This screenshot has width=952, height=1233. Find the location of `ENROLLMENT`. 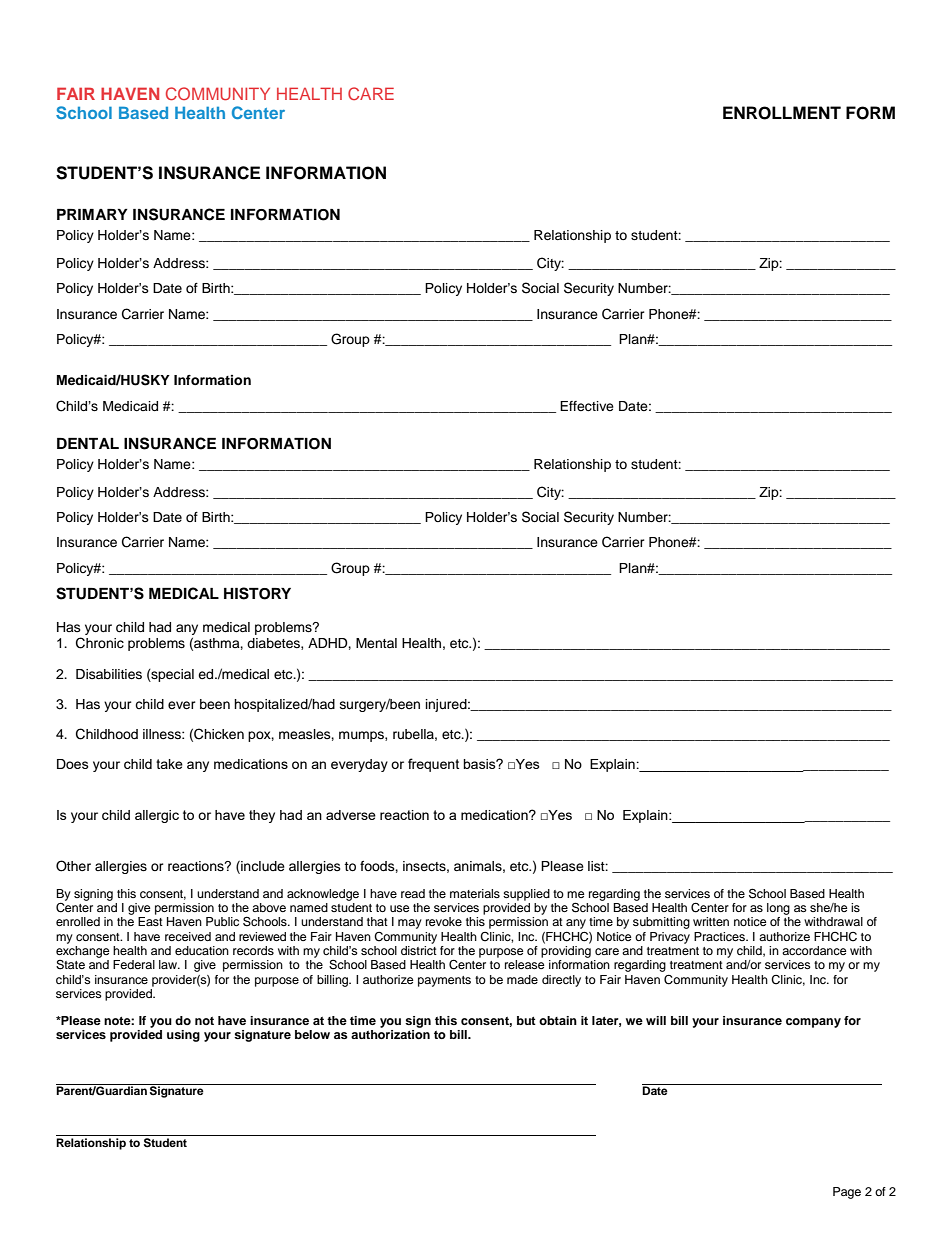

ENROLLMENT is located at coordinates (782, 113).
